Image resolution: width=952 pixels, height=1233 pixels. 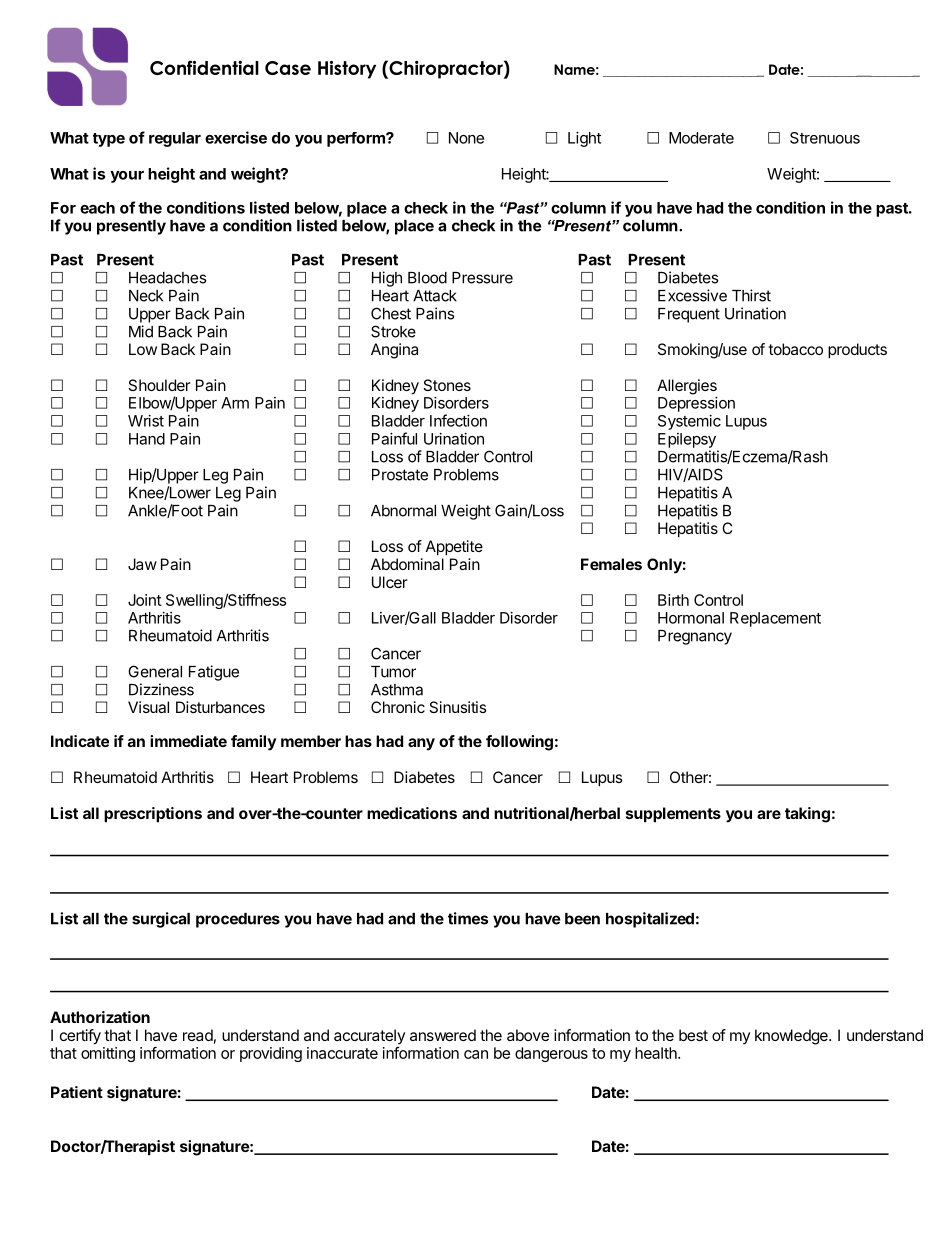 What do you see at coordinates (468, 918) in the screenshot?
I see `times` at bounding box center [468, 918].
